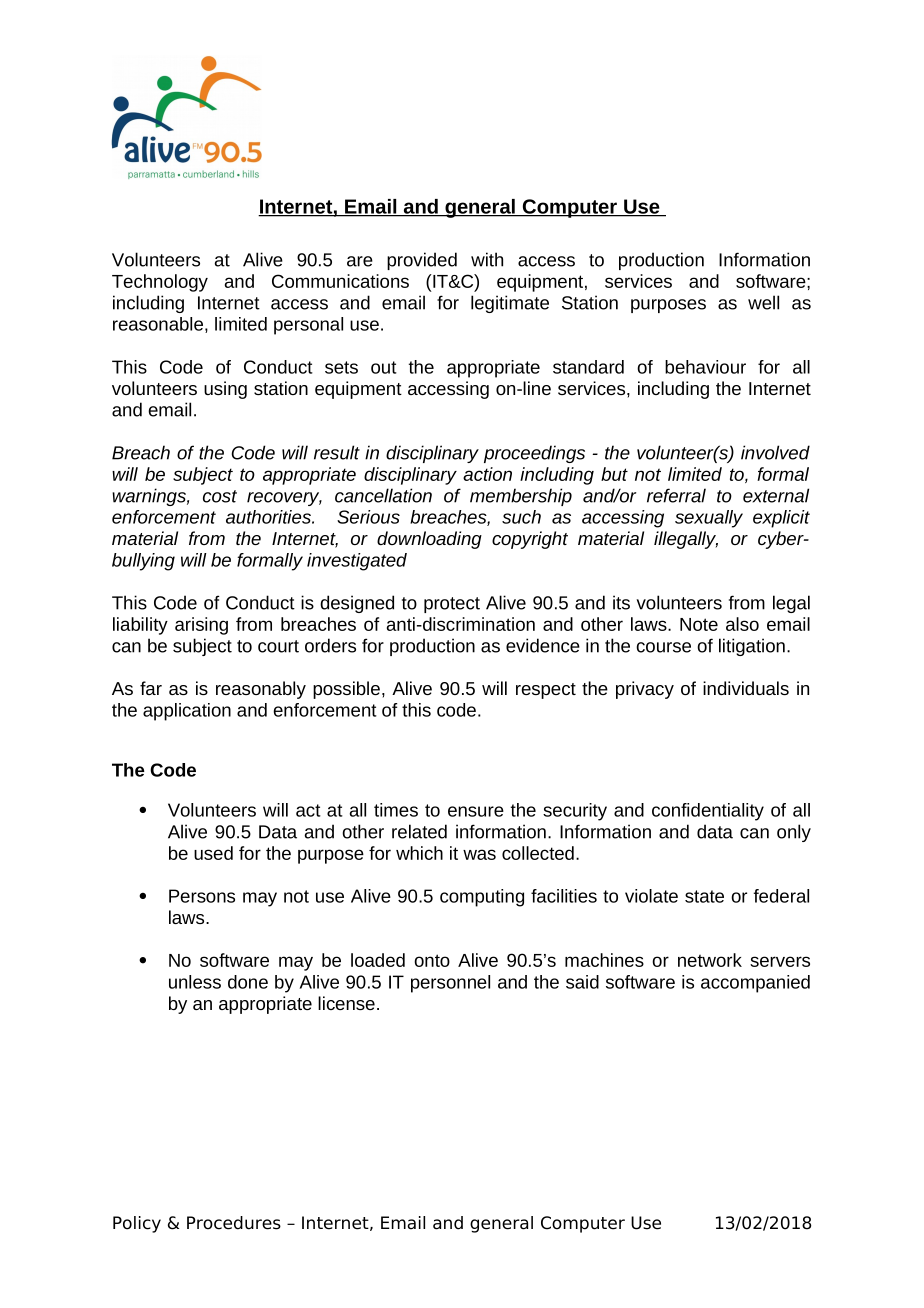  What do you see at coordinates (487, 259) in the image?
I see `with` at bounding box center [487, 259].
